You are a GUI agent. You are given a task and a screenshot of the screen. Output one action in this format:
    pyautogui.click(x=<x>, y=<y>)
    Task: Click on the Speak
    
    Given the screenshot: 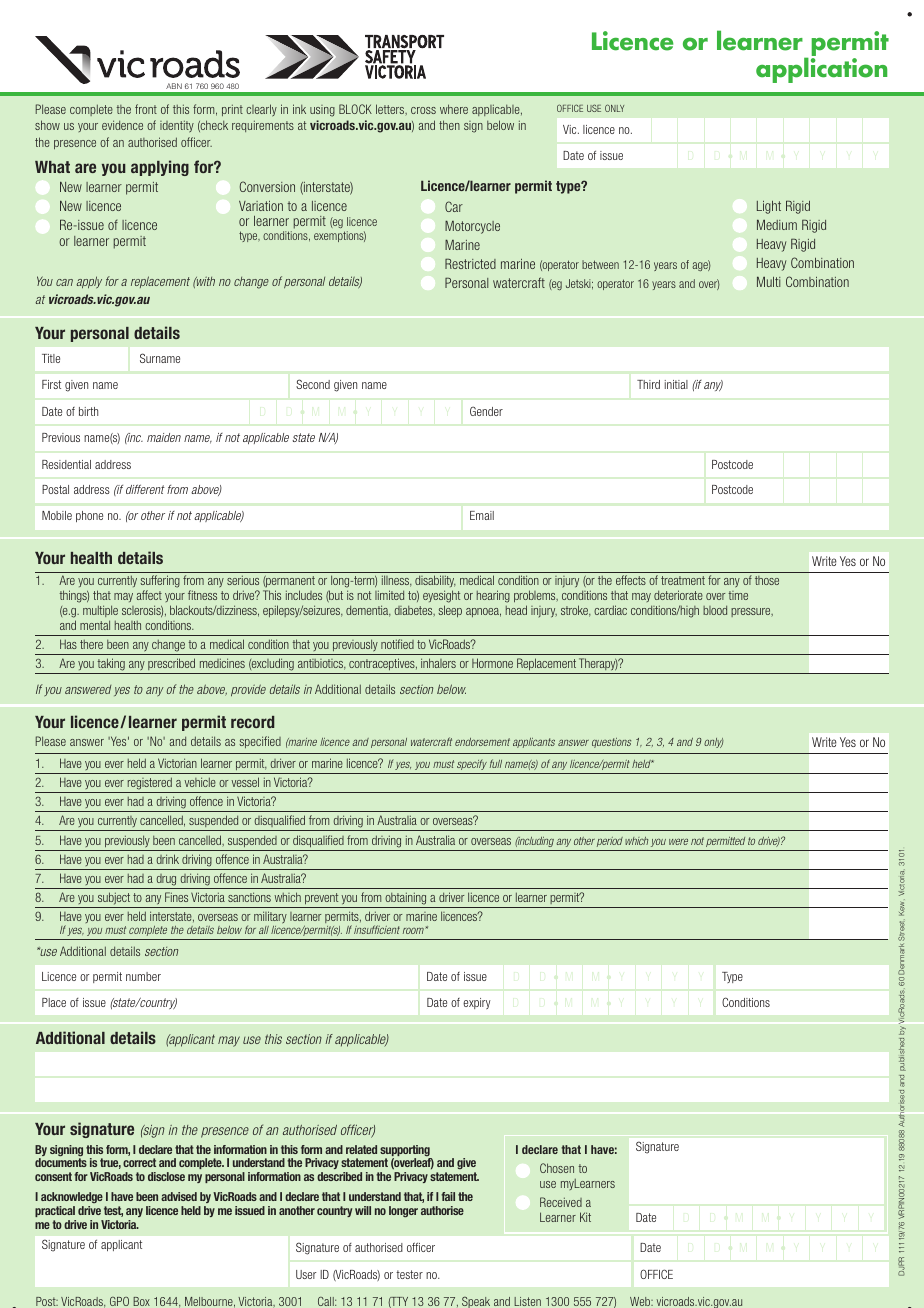 What is the action you would take?
    pyautogui.click(x=476, y=1302)
